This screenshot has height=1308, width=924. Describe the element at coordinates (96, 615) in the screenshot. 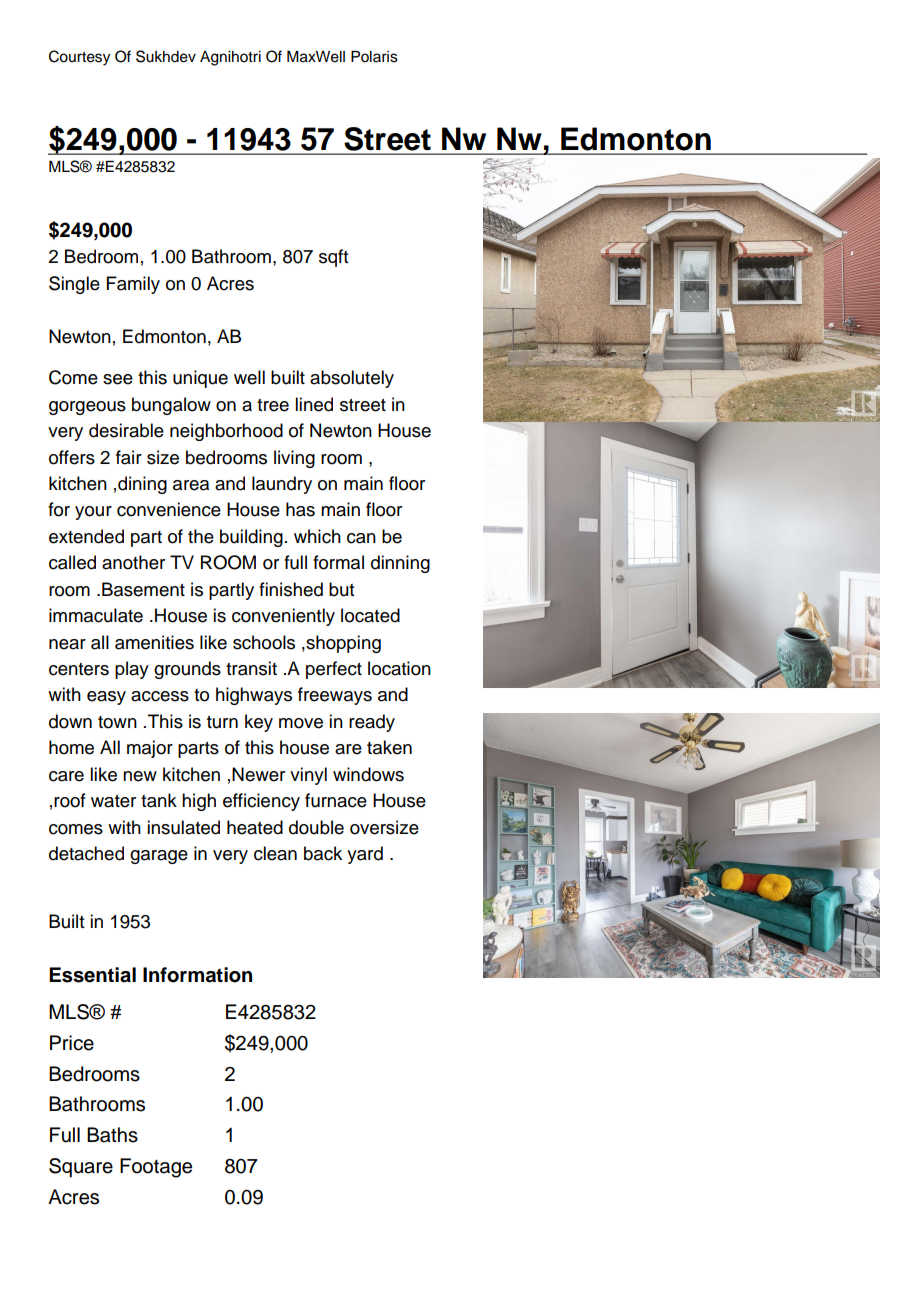

I see `immaculate` at that location.
